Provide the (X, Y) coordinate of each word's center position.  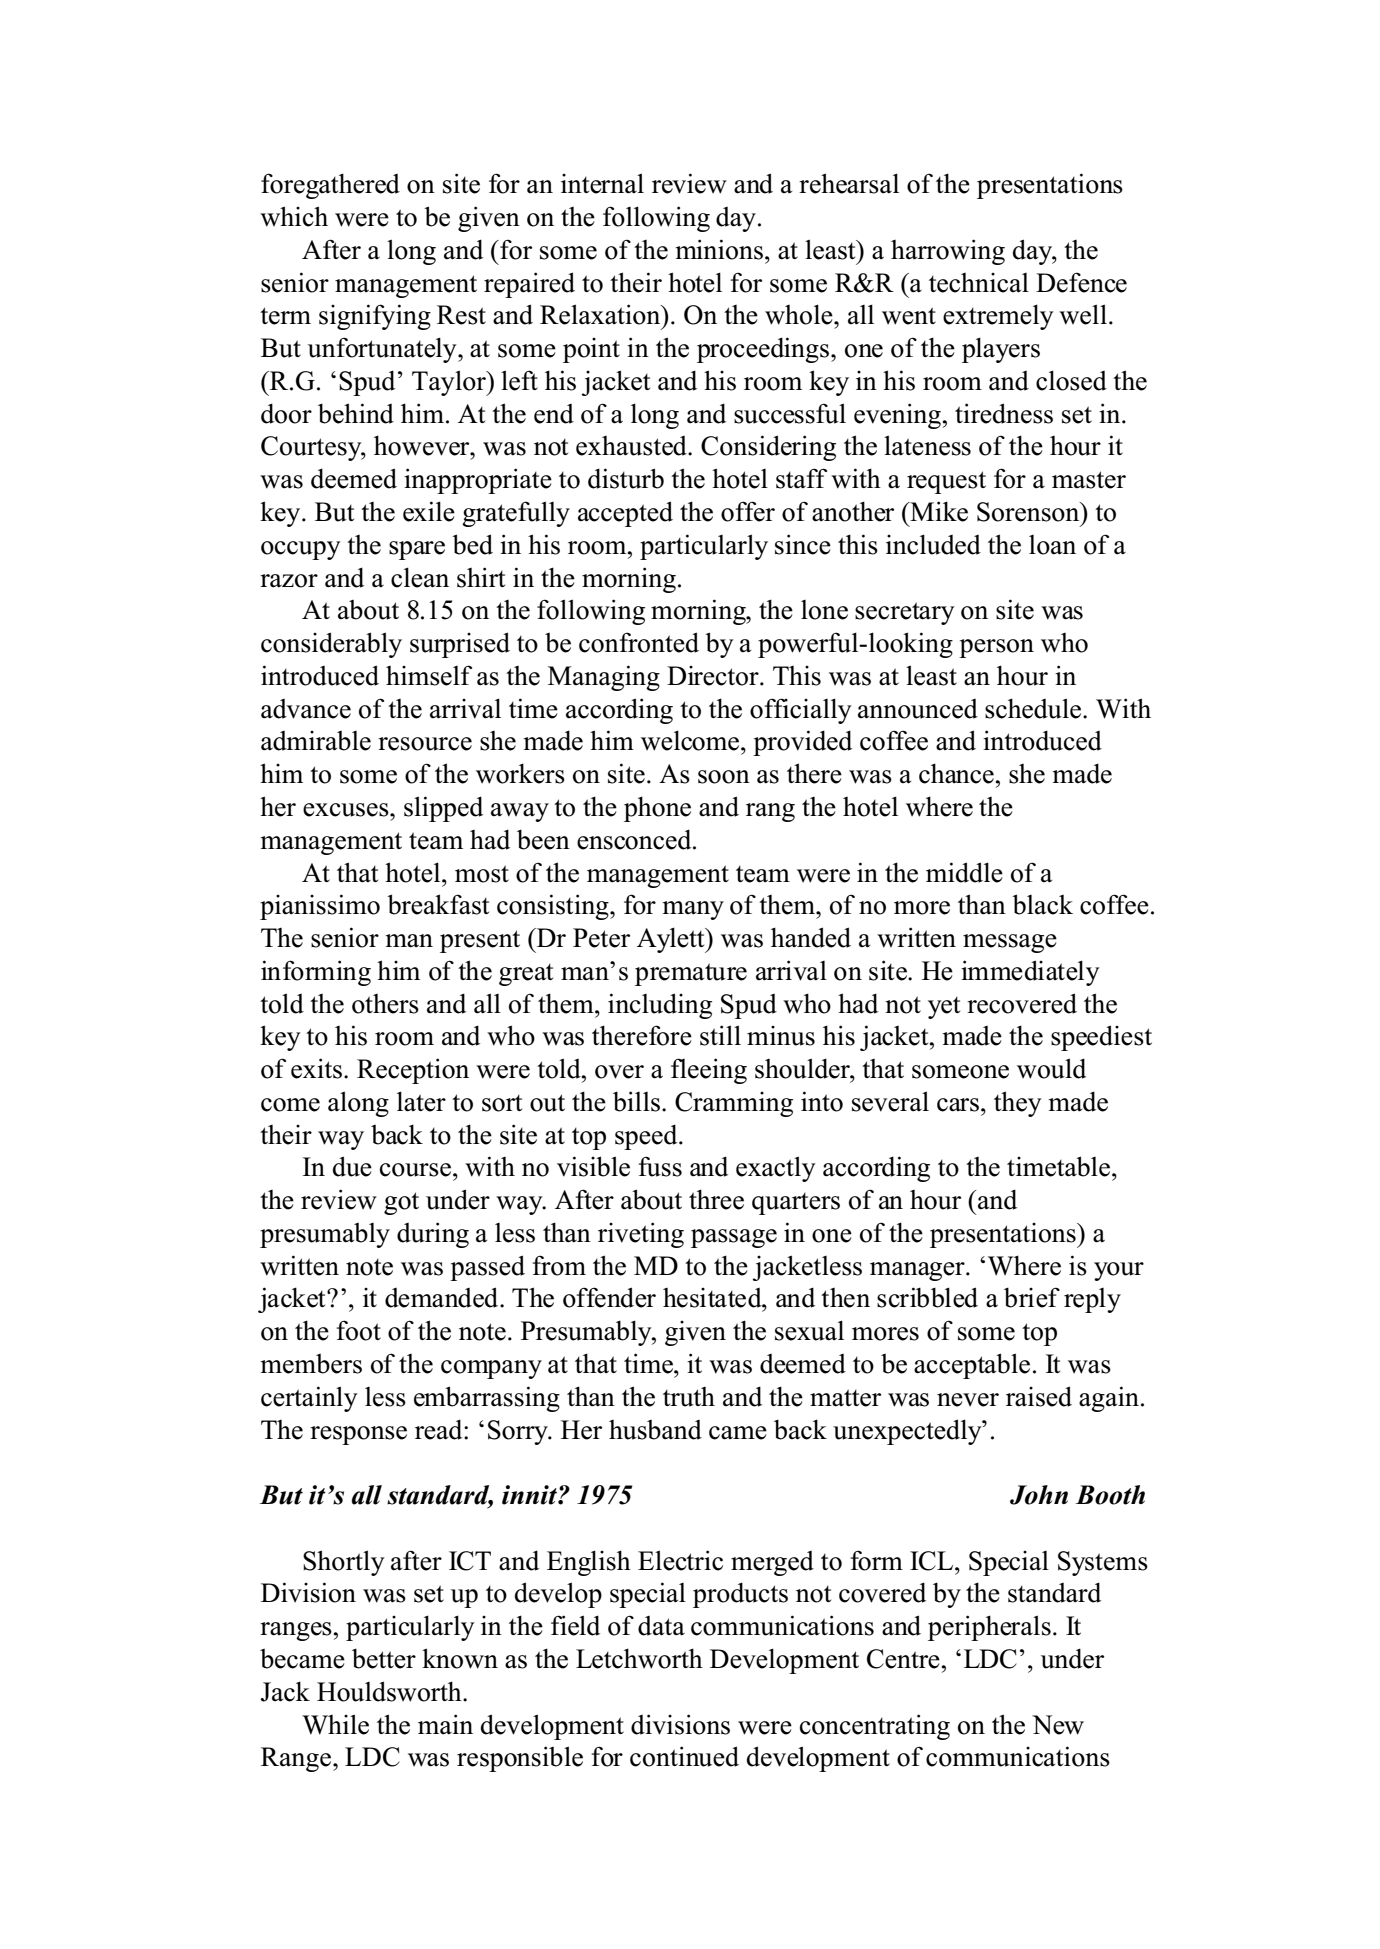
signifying (375, 317)
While (335, 1724)
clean (420, 577)
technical (979, 283)
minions (719, 249)
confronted (639, 642)
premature (691, 974)
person (996, 648)
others (385, 1004)
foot (359, 1330)
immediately (1030, 973)
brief (1032, 1297)
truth (689, 1397)
